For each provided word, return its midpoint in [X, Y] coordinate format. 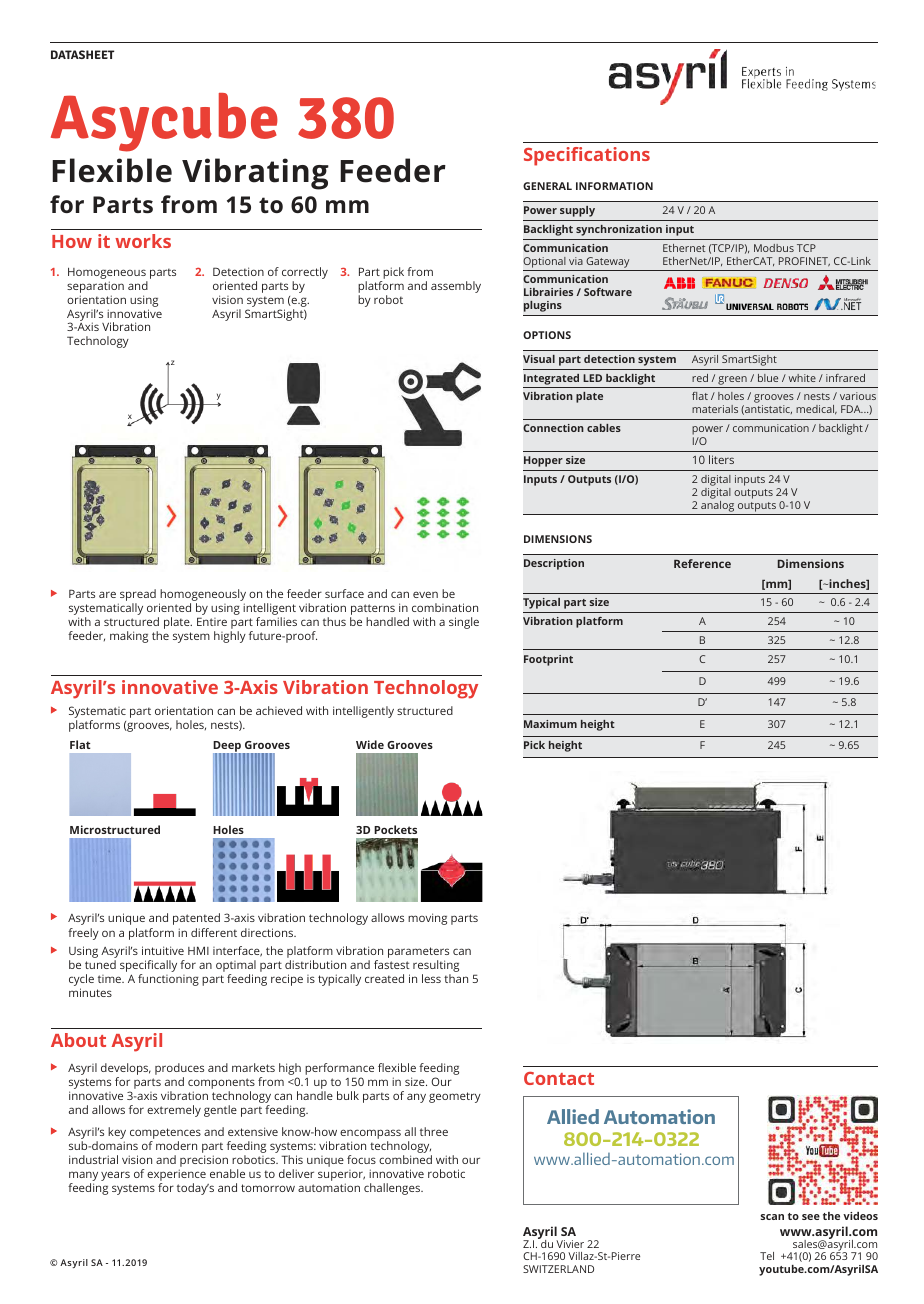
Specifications [587, 156]
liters [721, 459]
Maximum [550, 724]
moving [427, 919]
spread [137, 596]
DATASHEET [82, 54]
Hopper [543, 461]
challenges [393, 1189]
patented [196, 919]
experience [176, 1176]
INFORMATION [614, 186]
